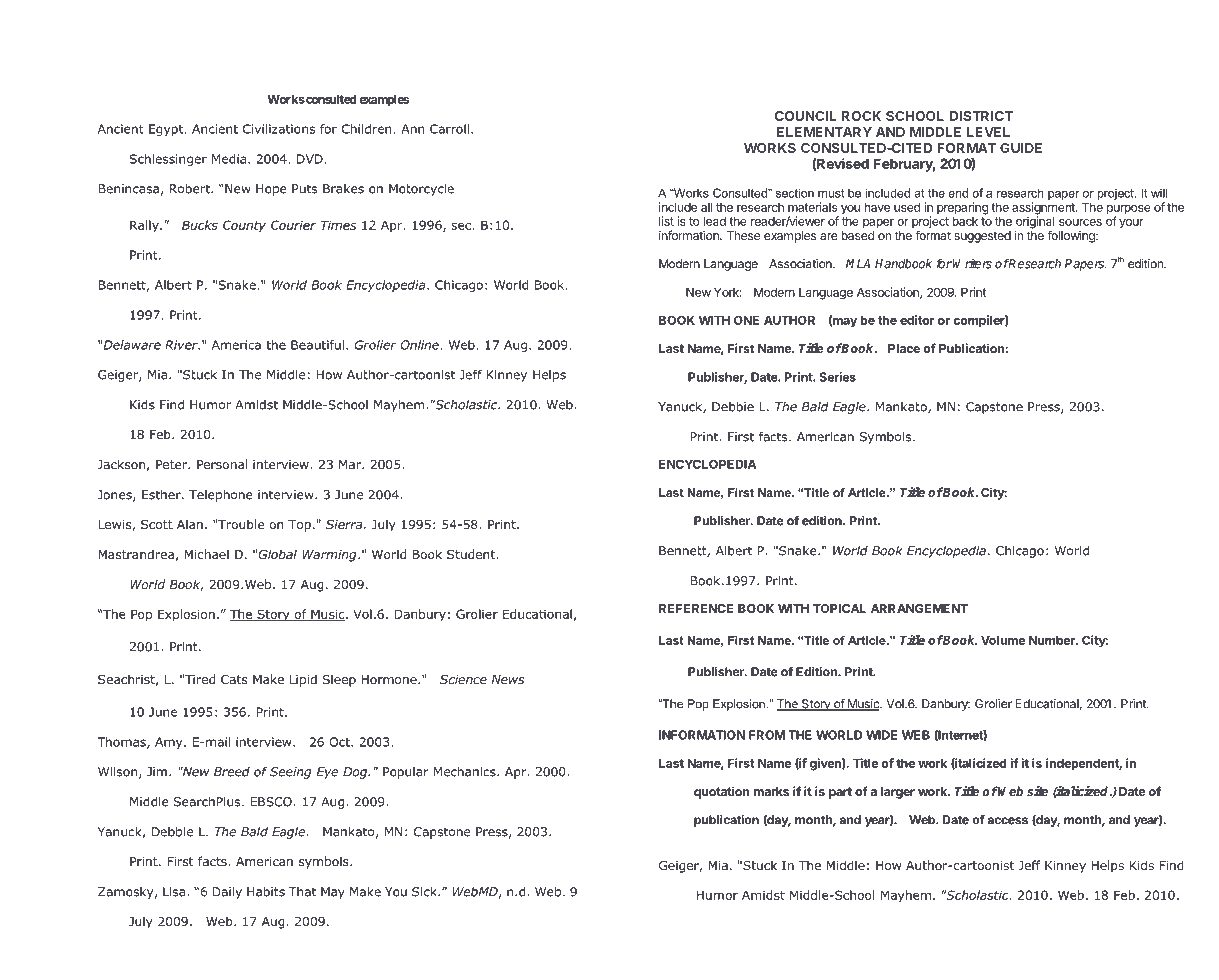  Describe the element at coordinates (721, 792) in the screenshot. I see `quotation` at that location.
